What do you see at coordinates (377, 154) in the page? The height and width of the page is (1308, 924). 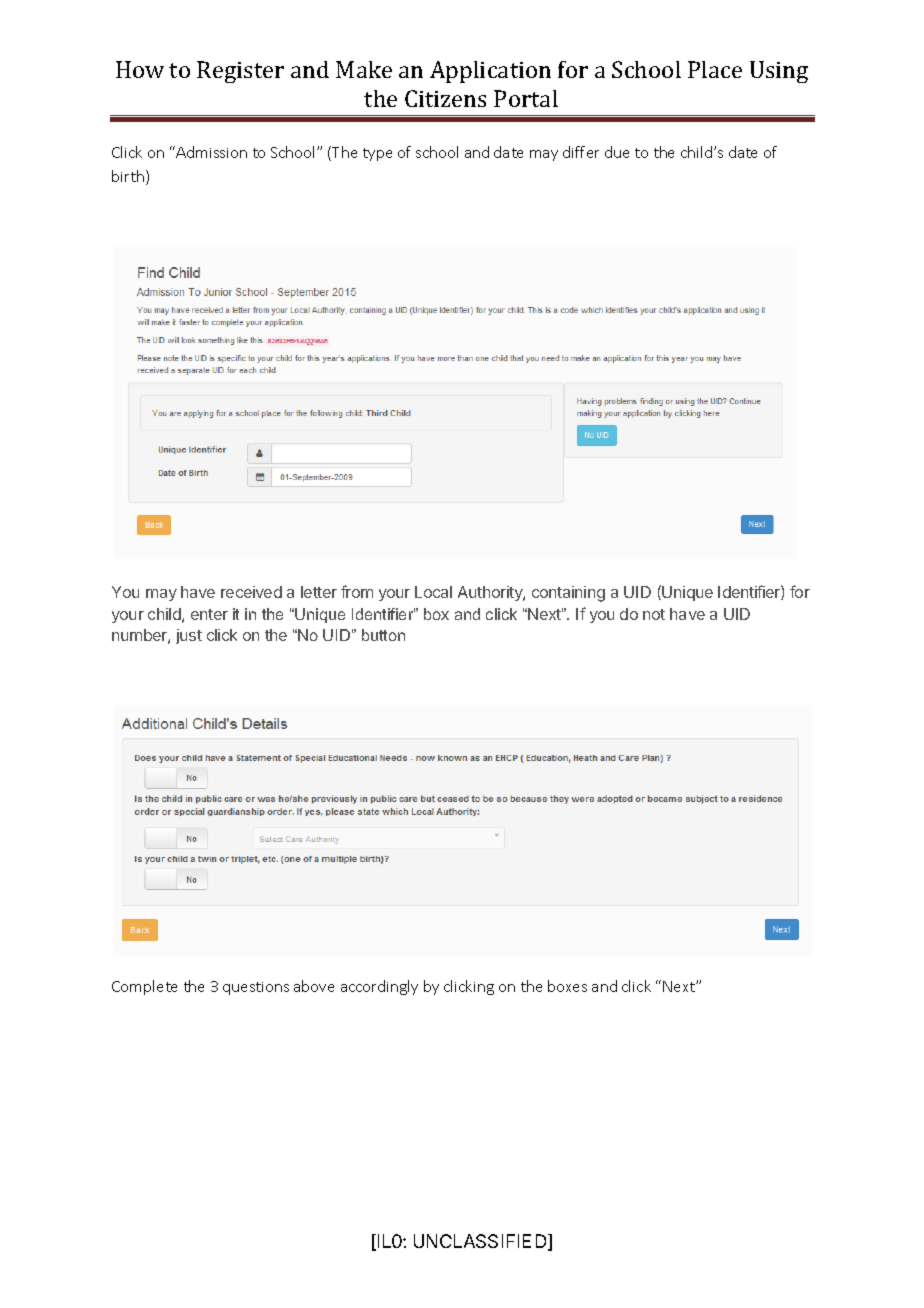 I see `type` at bounding box center [377, 154].
